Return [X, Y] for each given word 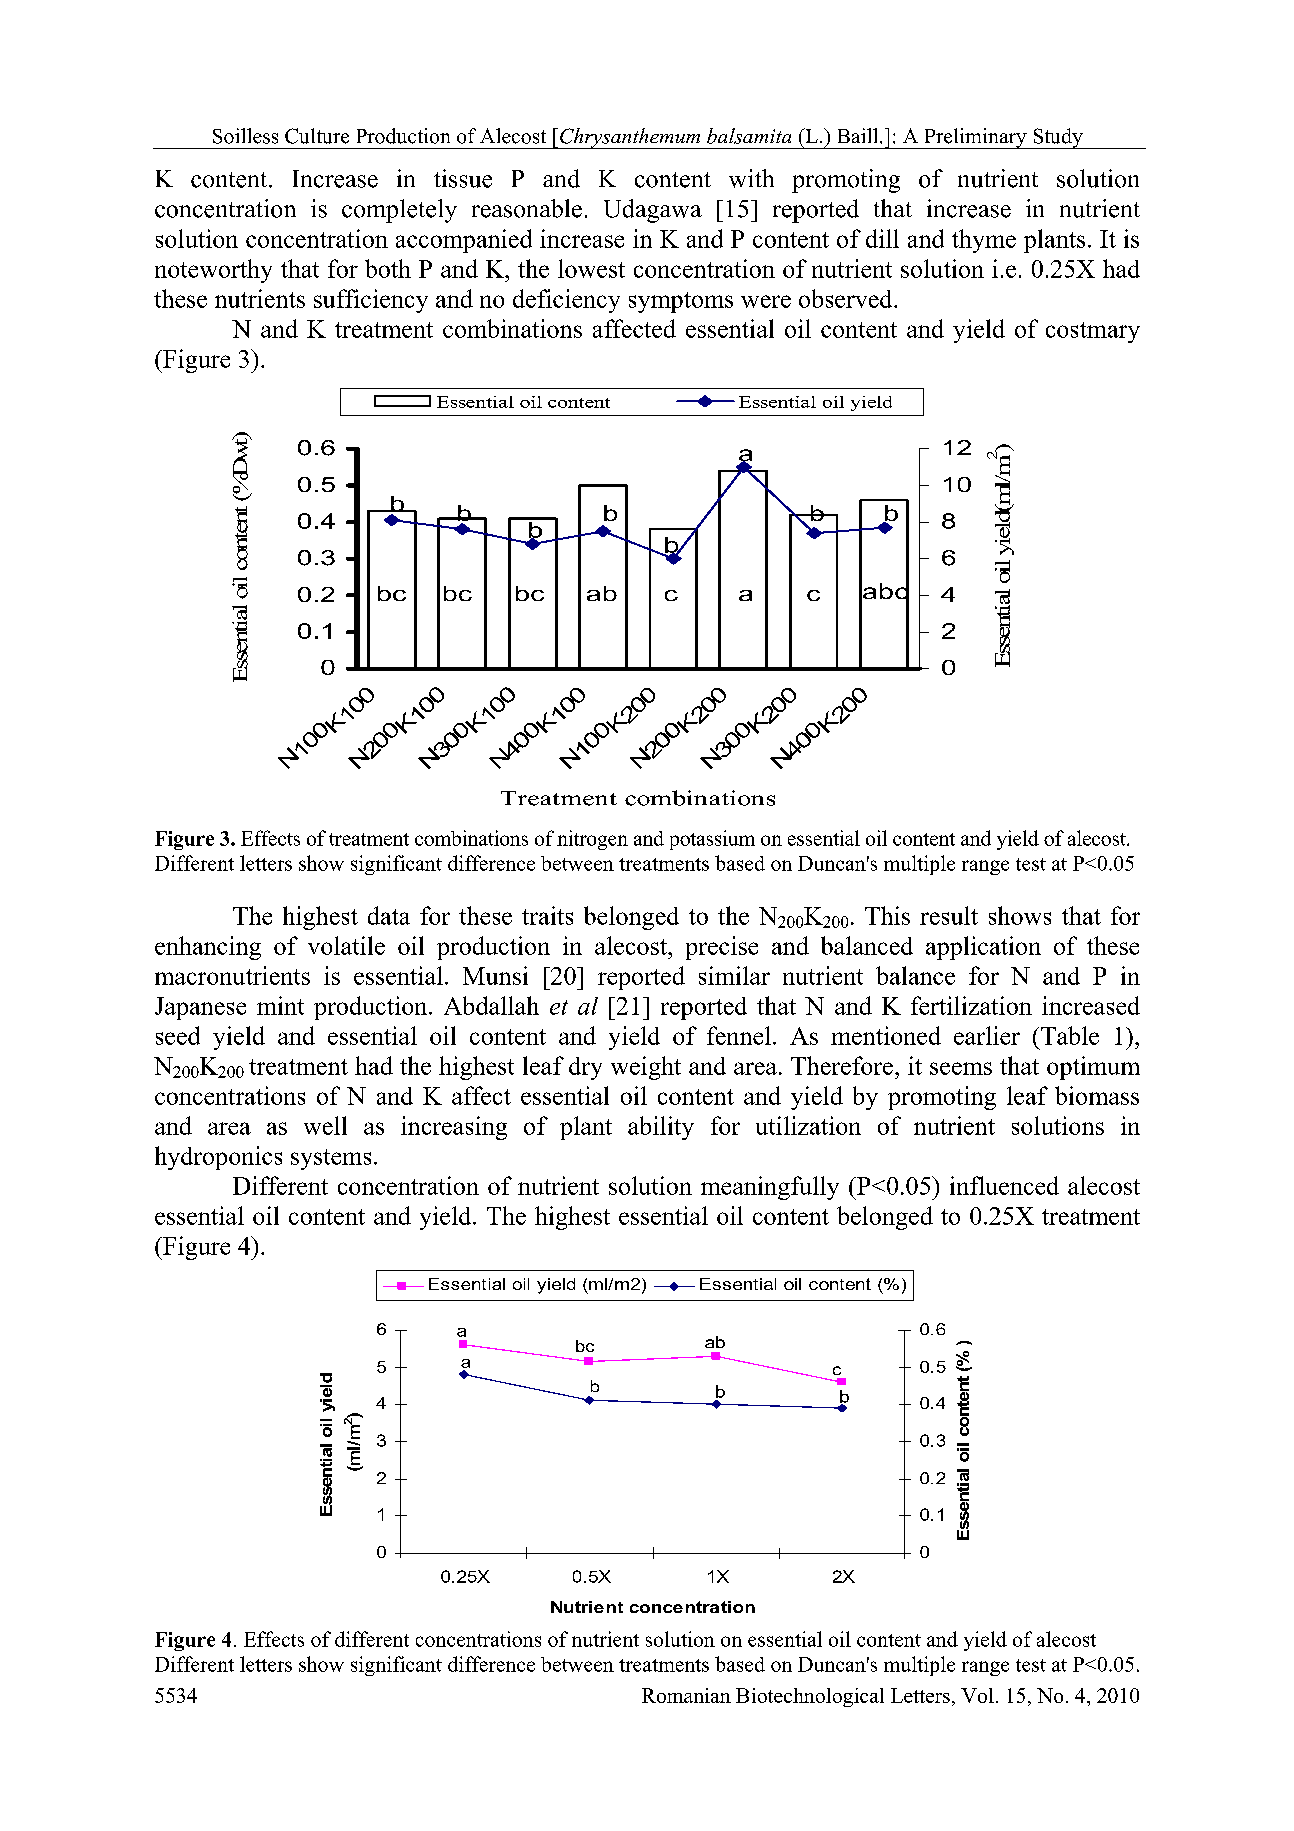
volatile [346, 945]
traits [547, 915]
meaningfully [770, 1188]
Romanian [686, 1695]
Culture [317, 136]
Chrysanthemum [630, 138]
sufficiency [371, 301]
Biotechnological [810, 1697]
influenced [1004, 1185]
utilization [808, 1125]
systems [331, 1159]
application [983, 948]
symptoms [681, 302]
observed [847, 298]
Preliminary [975, 138]
